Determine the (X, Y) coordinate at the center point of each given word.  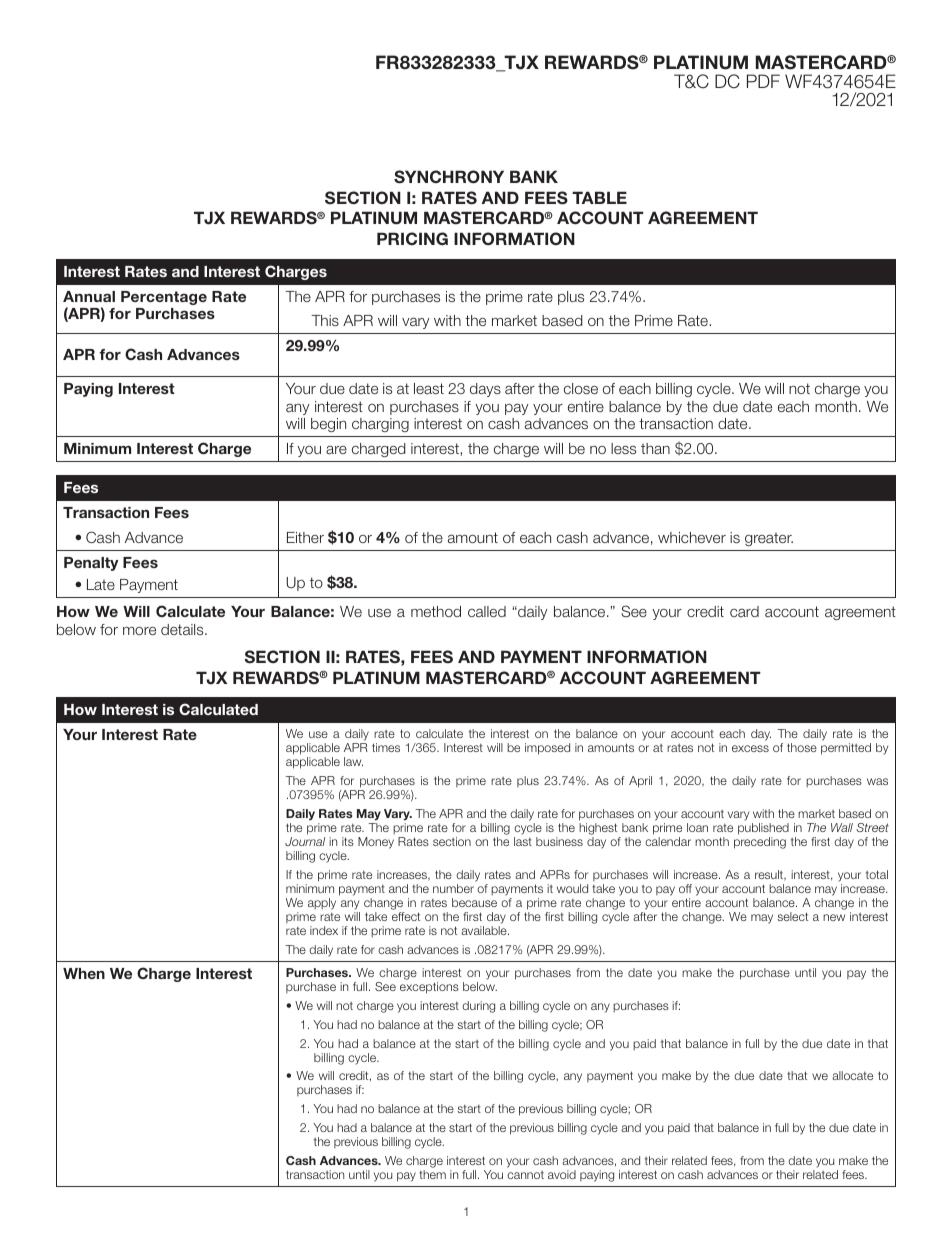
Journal (305, 841)
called (487, 611)
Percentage (164, 298)
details (183, 629)
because (474, 902)
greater (769, 539)
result (770, 875)
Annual (89, 296)
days (485, 390)
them (432, 1174)
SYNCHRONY (449, 177)
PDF (763, 81)
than (655, 448)
